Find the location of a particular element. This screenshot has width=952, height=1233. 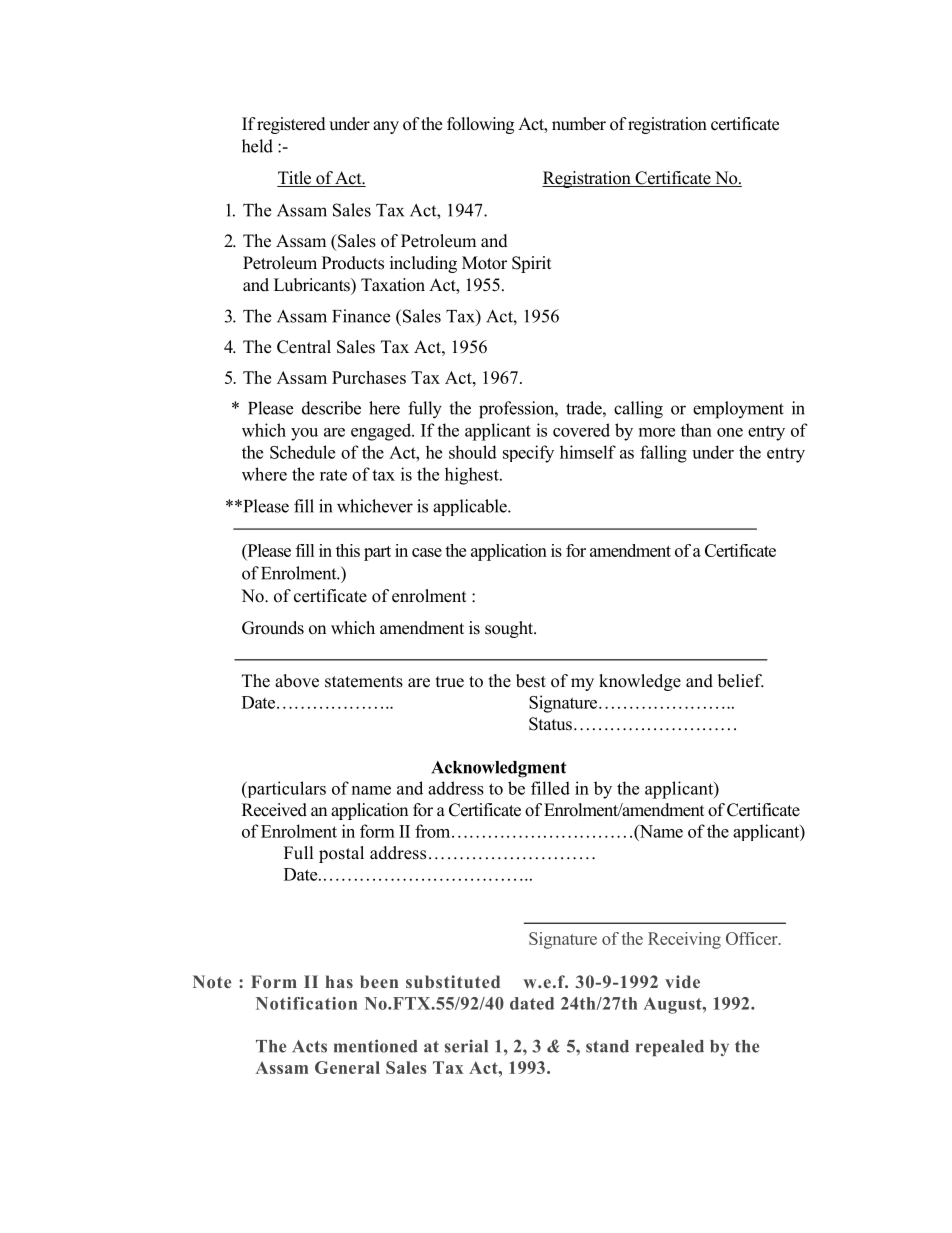

Acknowledgment is located at coordinates (498, 769).
